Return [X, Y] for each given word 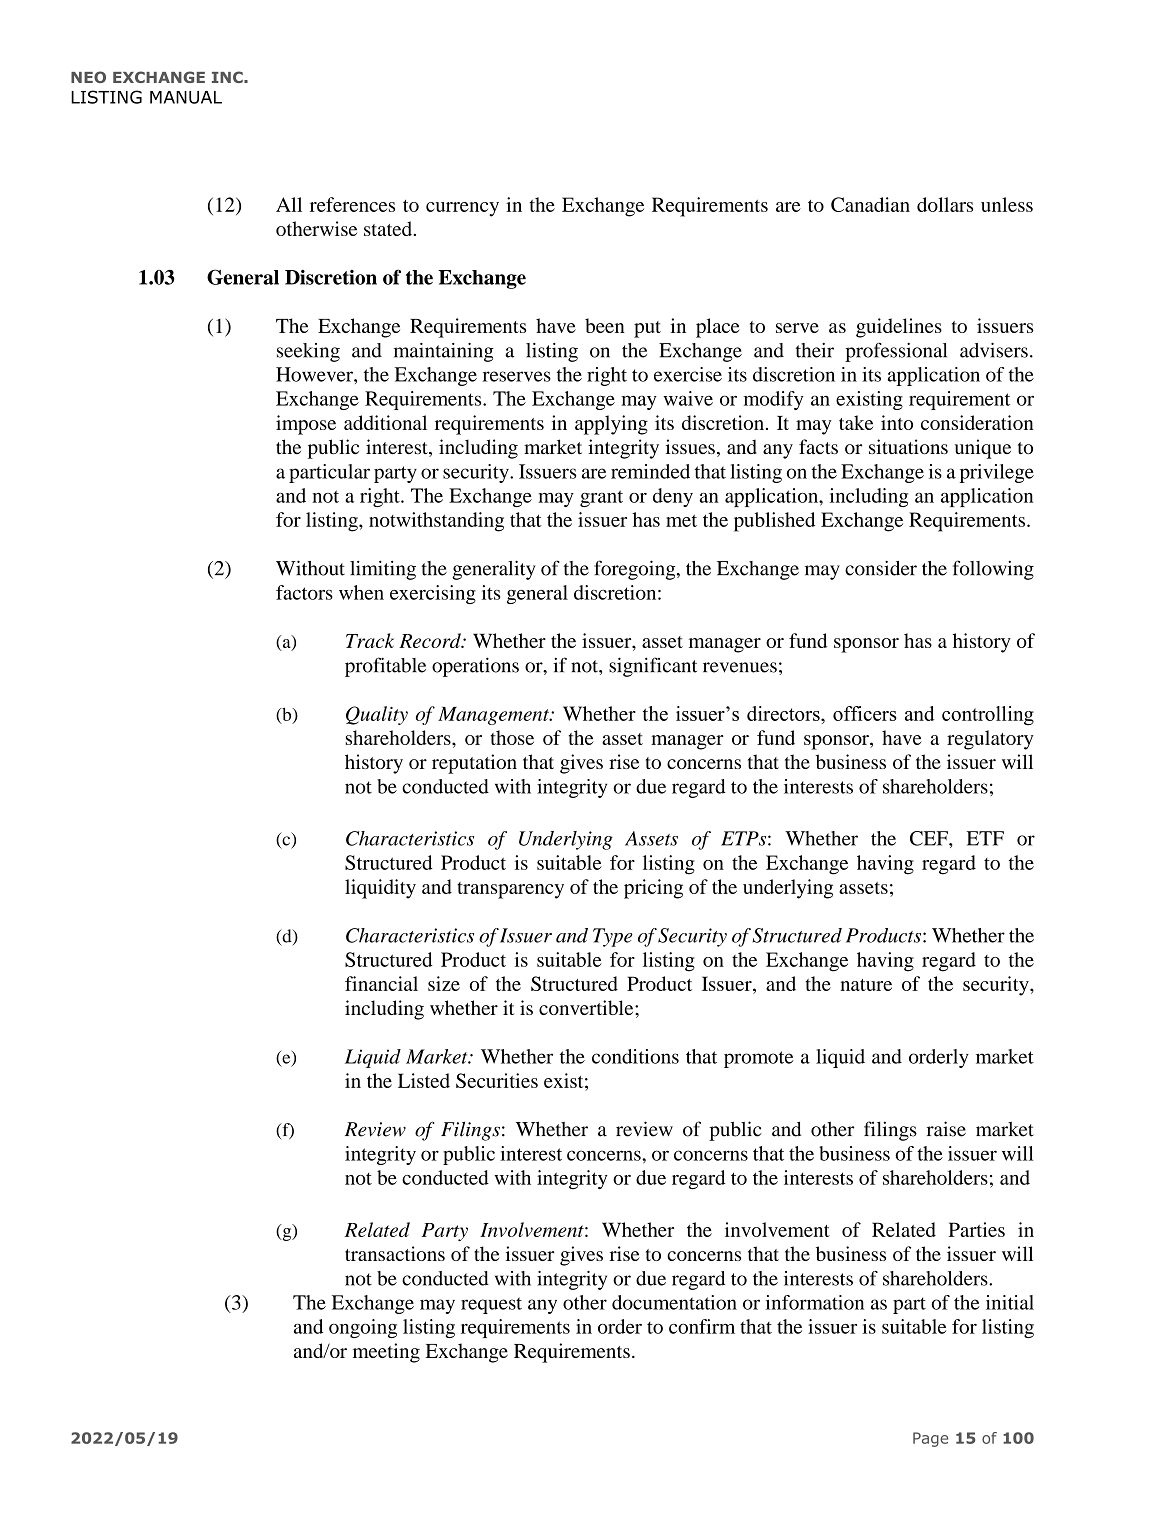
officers [865, 713]
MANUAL [186, 97]
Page [930, 1439]
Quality [377, 715]
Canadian [870, 204]
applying [611, 425]
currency [462, 209]
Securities [497, 1080]
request [491, 1305]
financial [381, 983]
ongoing [363, 1328]
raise [946, 1129]
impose [306, 425]
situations [908, 446]
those [512, 737]
